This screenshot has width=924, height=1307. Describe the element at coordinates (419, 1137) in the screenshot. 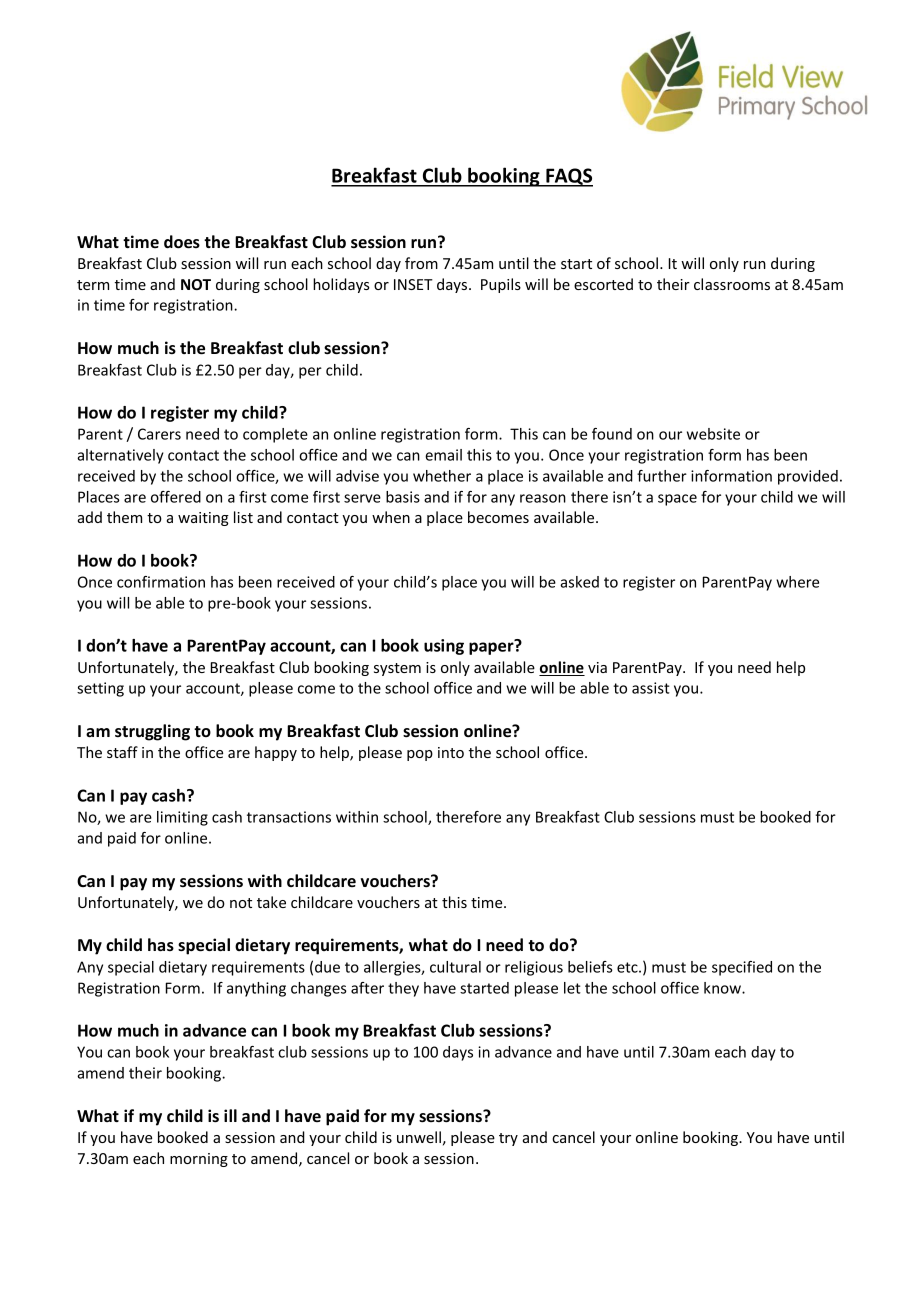

I see `unwell` at that location.
